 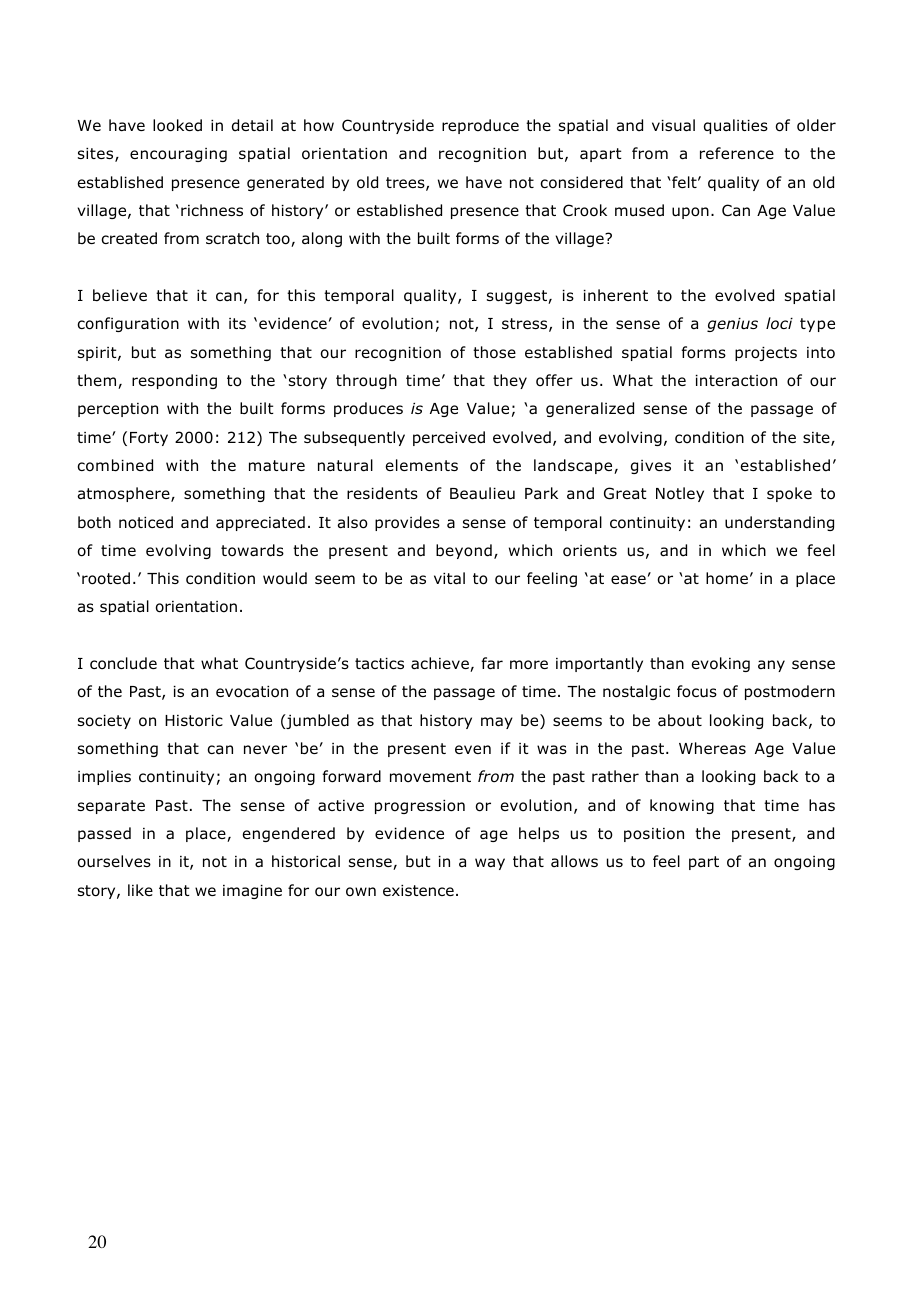 I want to click on evocation, so click(x=252, y=692).
